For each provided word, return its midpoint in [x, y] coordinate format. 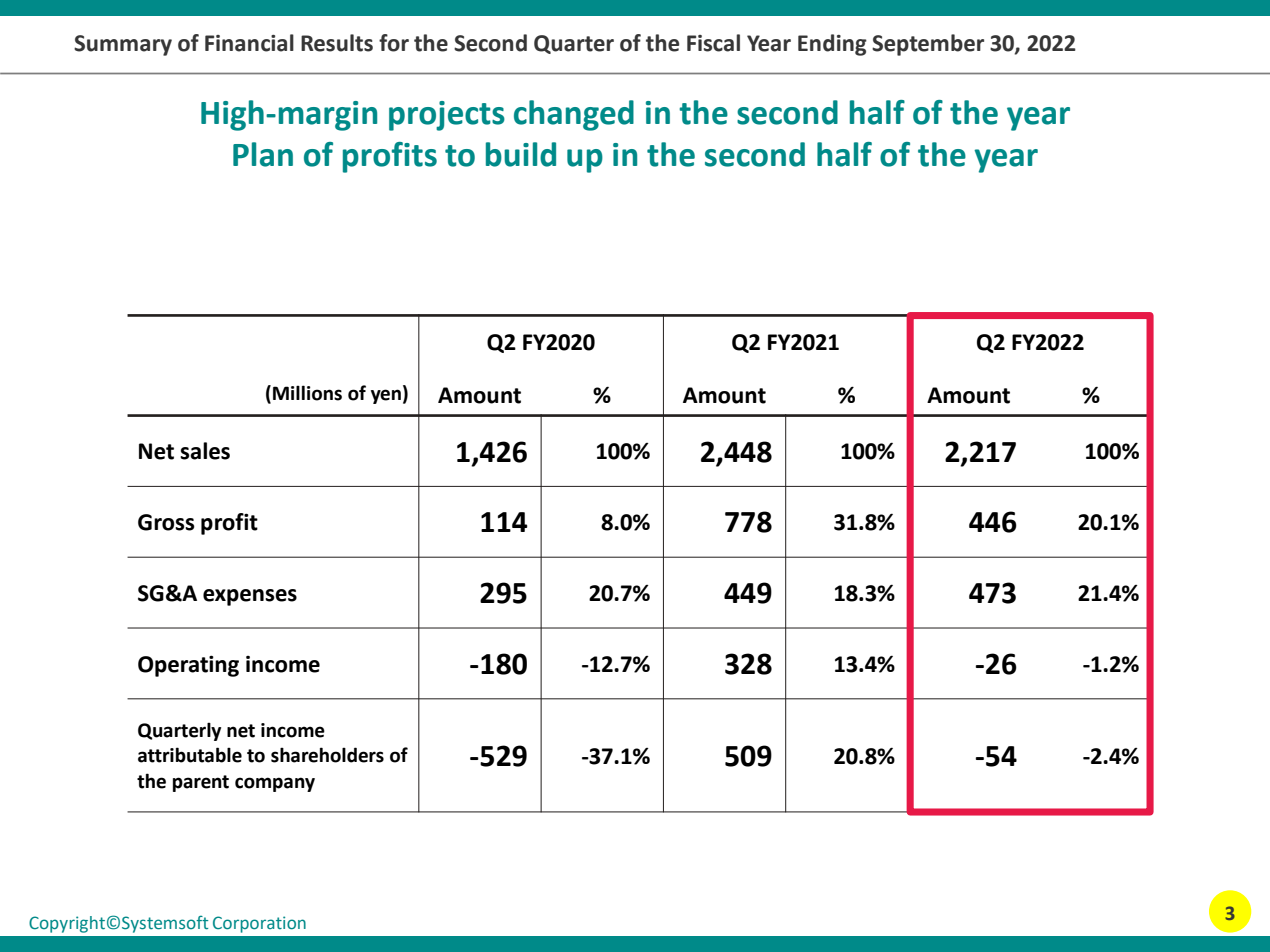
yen [386, 396]
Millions [307, 393]
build [521, 154]
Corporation [259, 924]
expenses [250, 597]
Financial [249, 43]
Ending [832, 45]
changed [574, 115]
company [275, 784]
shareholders [327, 755]
